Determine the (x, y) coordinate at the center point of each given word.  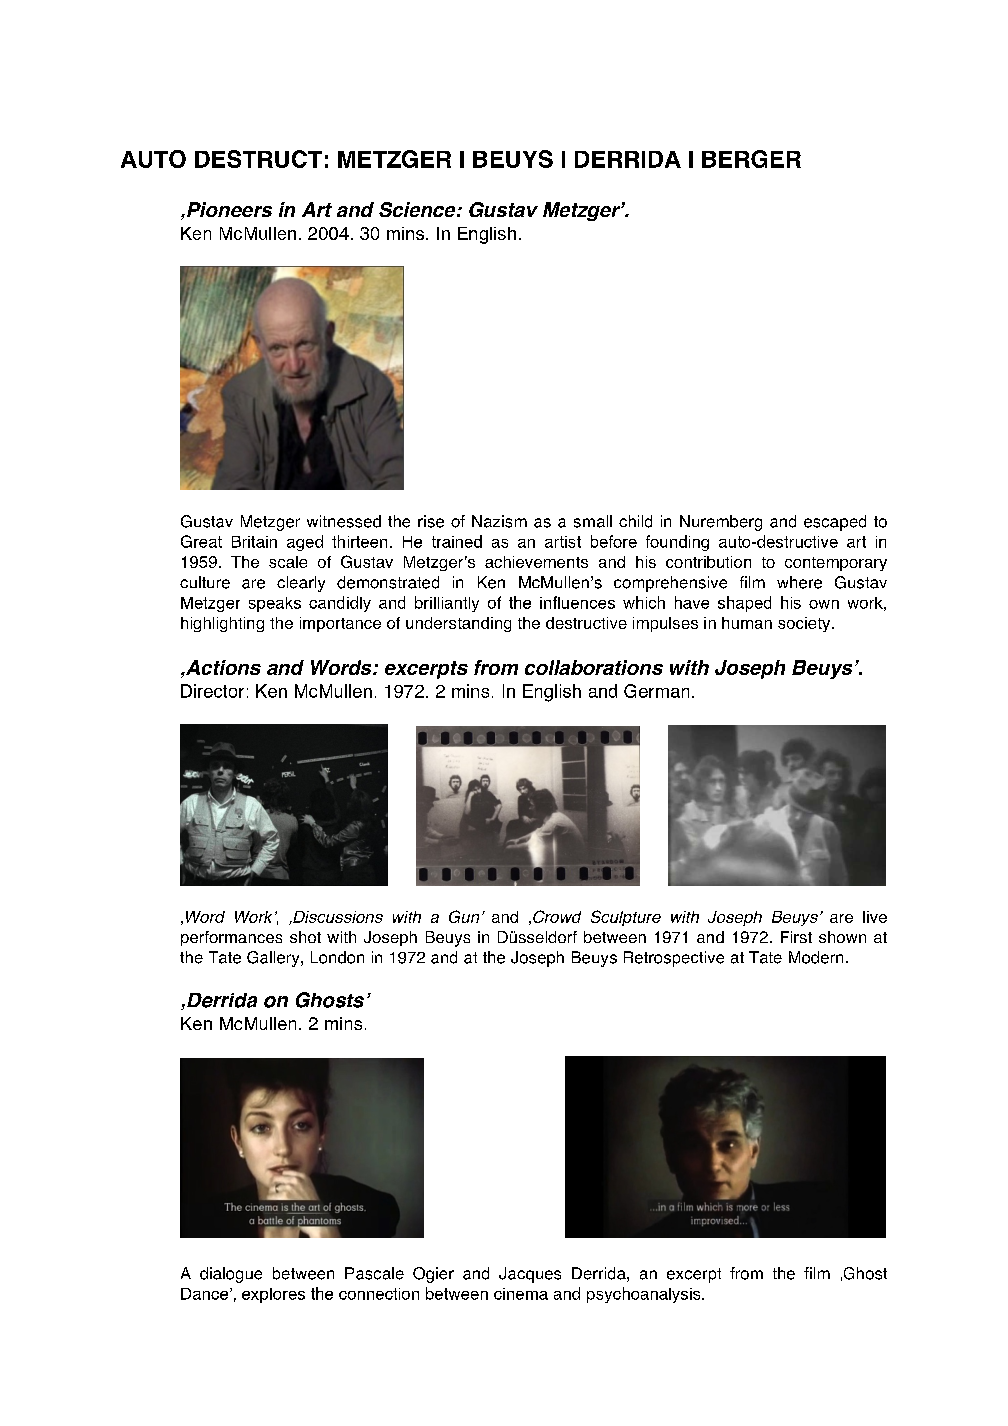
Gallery (274, 959)
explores (273, 1295)
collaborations (594, 667)
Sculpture (626, 918)
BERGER (751, 159)
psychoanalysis (645, 1295)
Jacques (530, 1275)
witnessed (344, 521)
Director (212, 691)
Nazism (499, 521)
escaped (835, 523)
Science (418, 209)
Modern (816, 957)
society (805, 624)
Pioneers (229, 209)
